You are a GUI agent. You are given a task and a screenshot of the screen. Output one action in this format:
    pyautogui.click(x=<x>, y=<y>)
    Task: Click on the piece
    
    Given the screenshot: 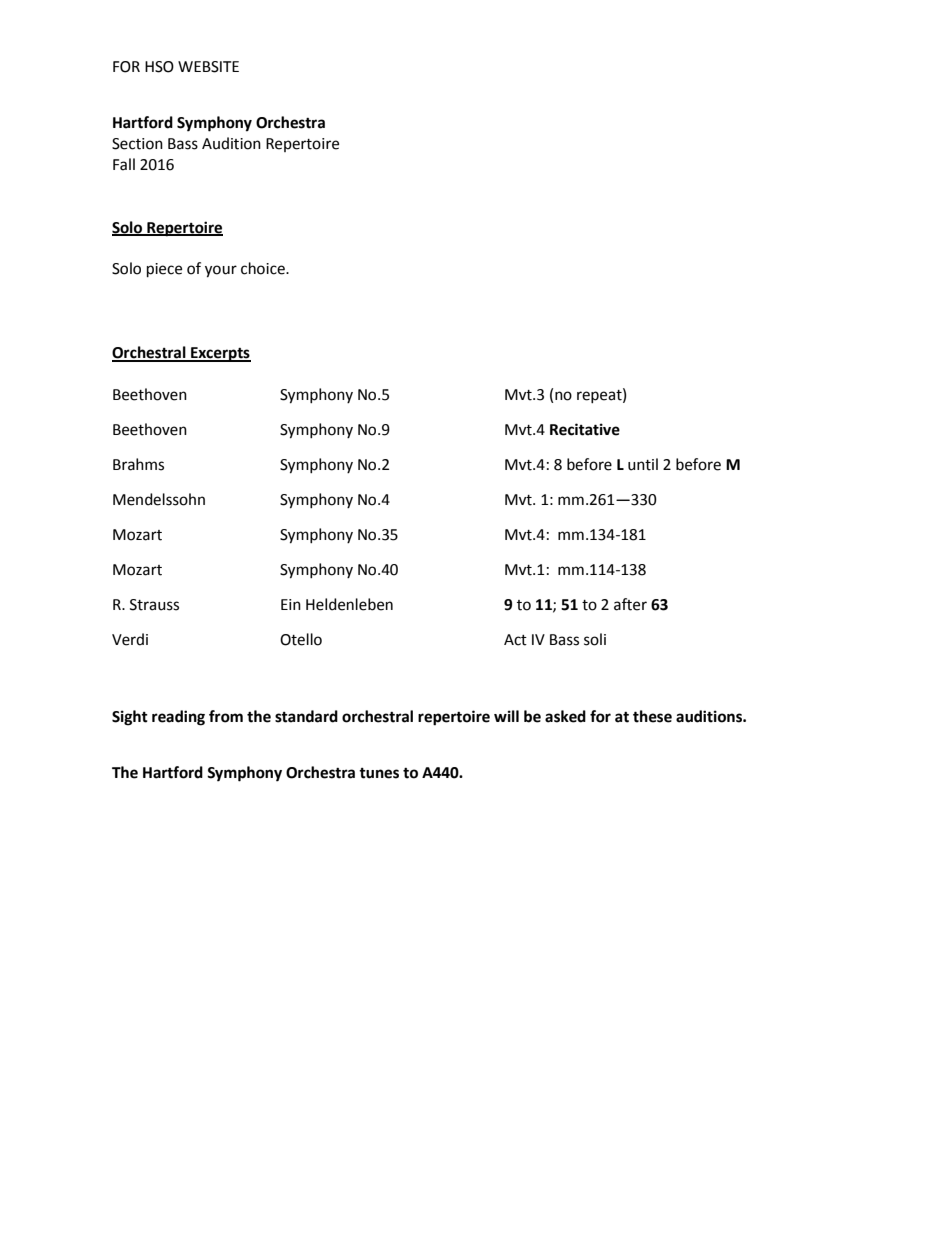 What is the action you would take?
    pyautogui.click(x=164, y=270)
